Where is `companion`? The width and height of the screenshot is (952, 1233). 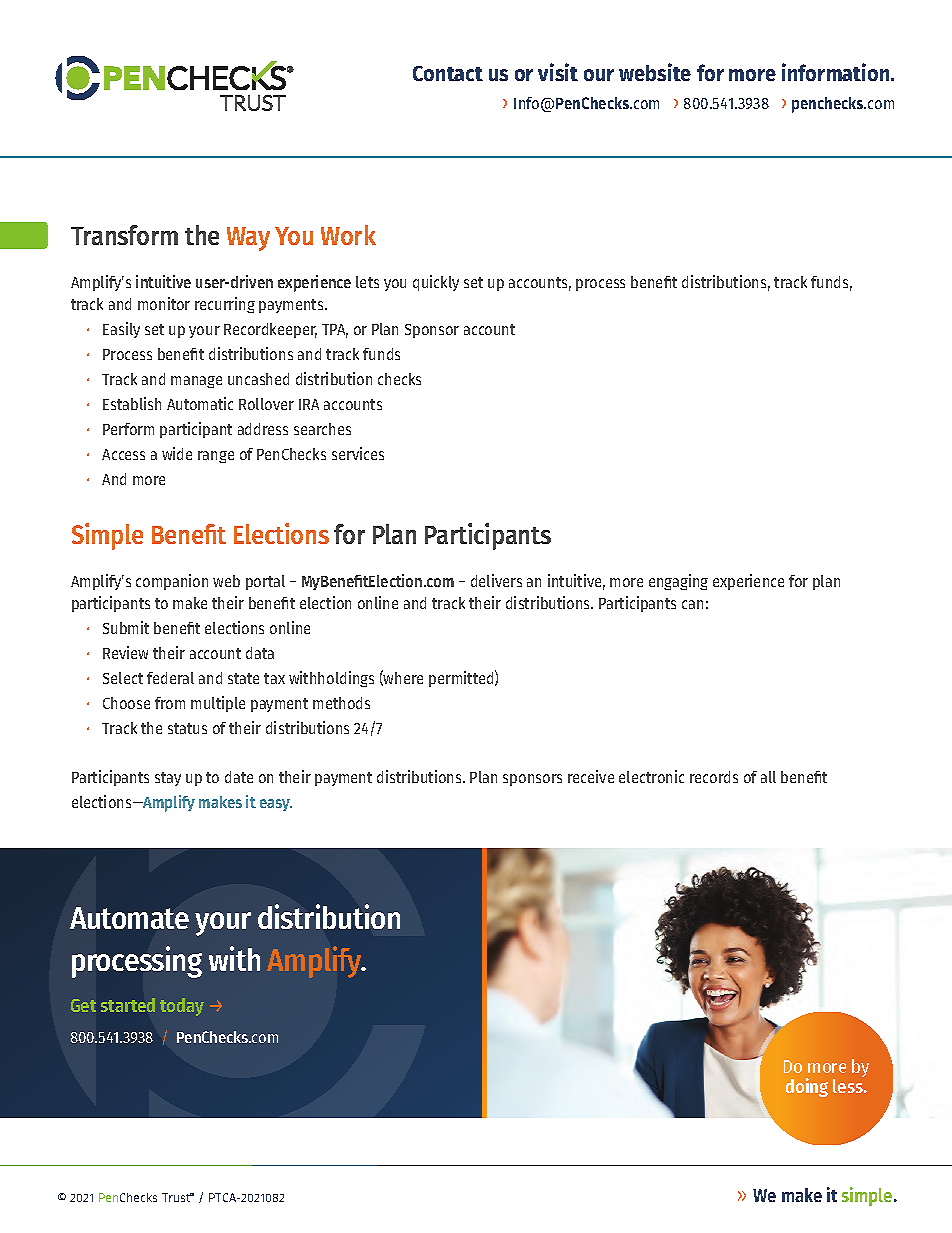
companion is located at coordinates (172, 582).
